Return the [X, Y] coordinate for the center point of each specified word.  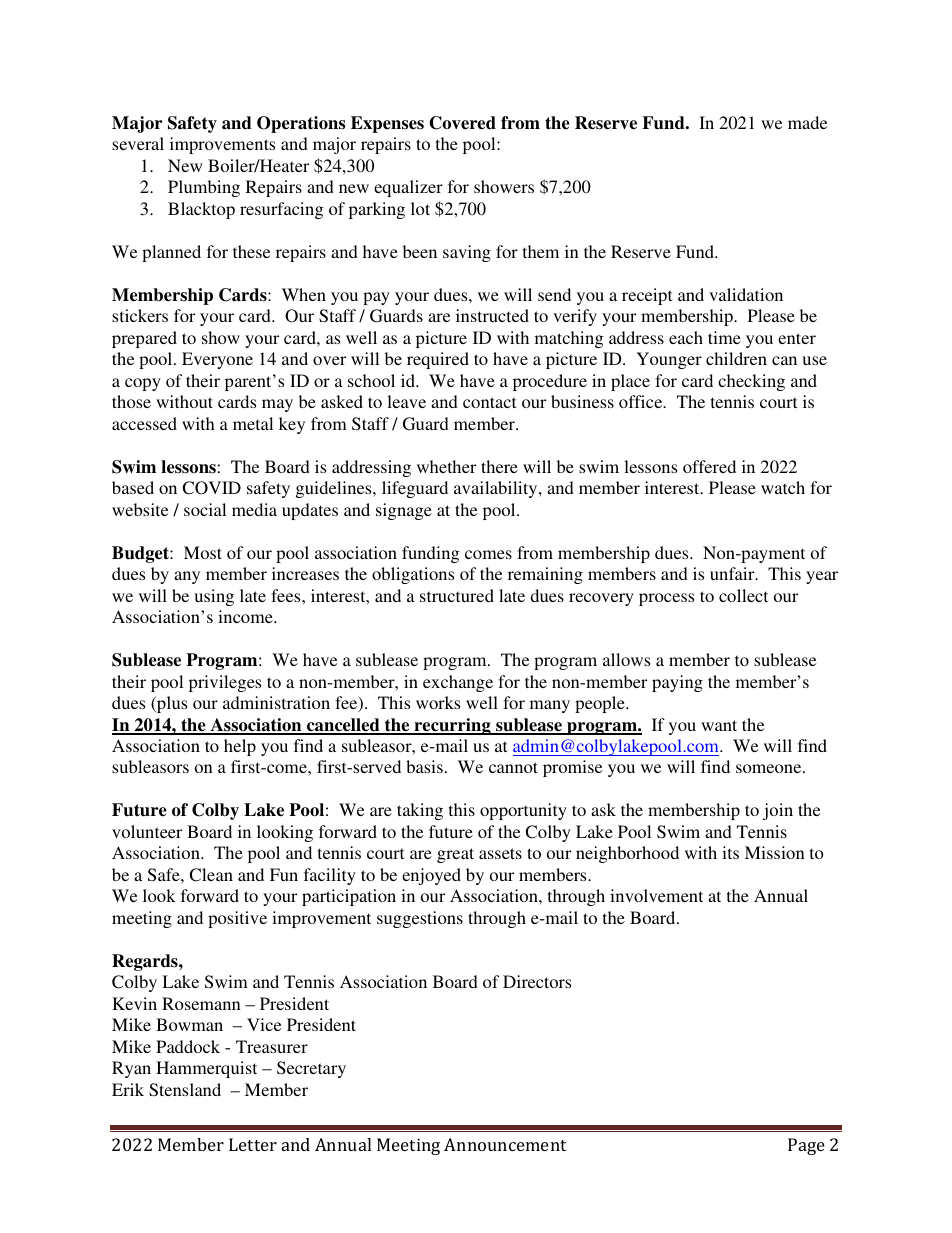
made [807, 122]
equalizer [408, 188]
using [214, 597]
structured [457, 595]
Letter [253, 1144]
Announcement [505, 1144]
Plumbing [204, 188]
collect [743, 595]
